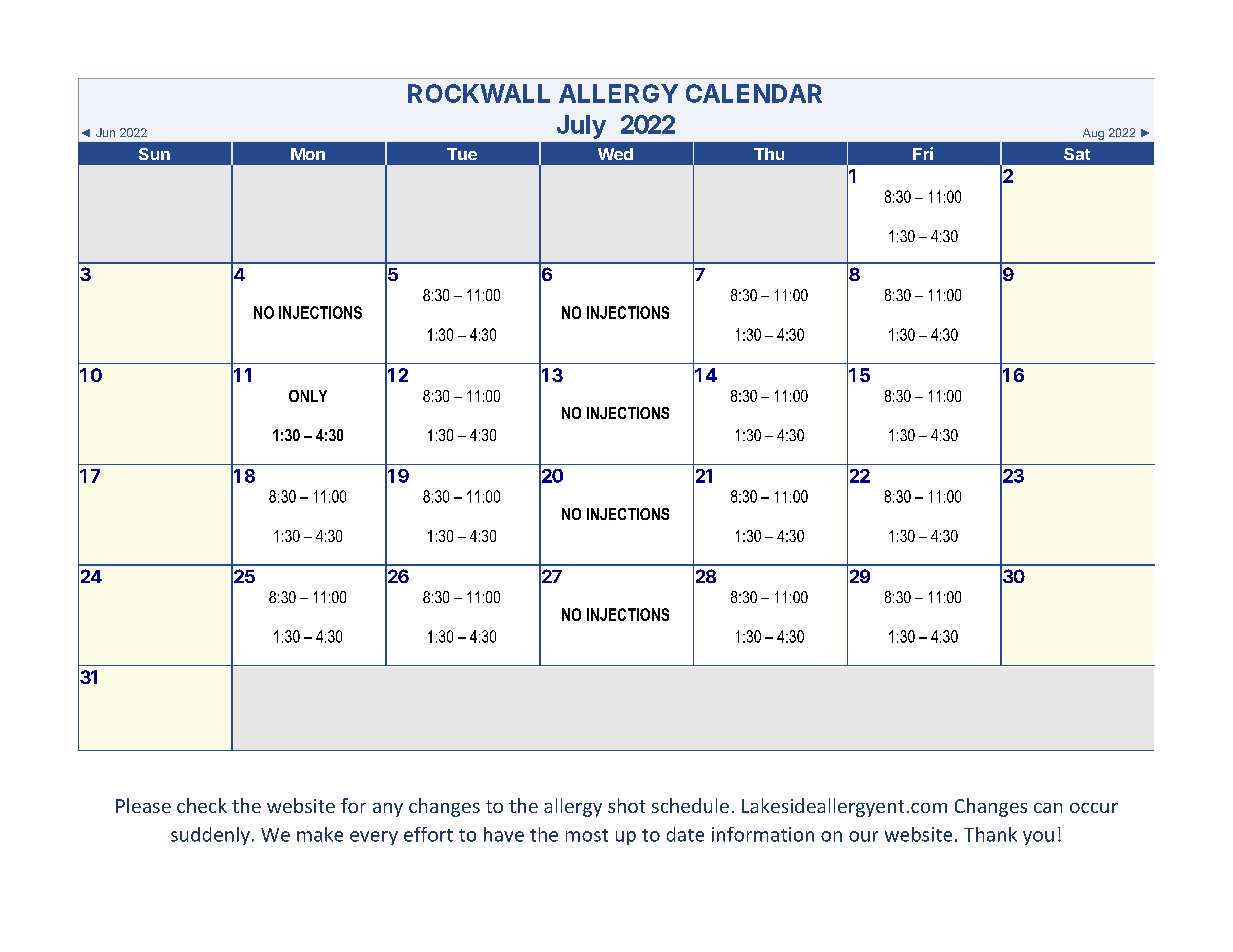  I want to click on ONLY, so click(308, 396).
